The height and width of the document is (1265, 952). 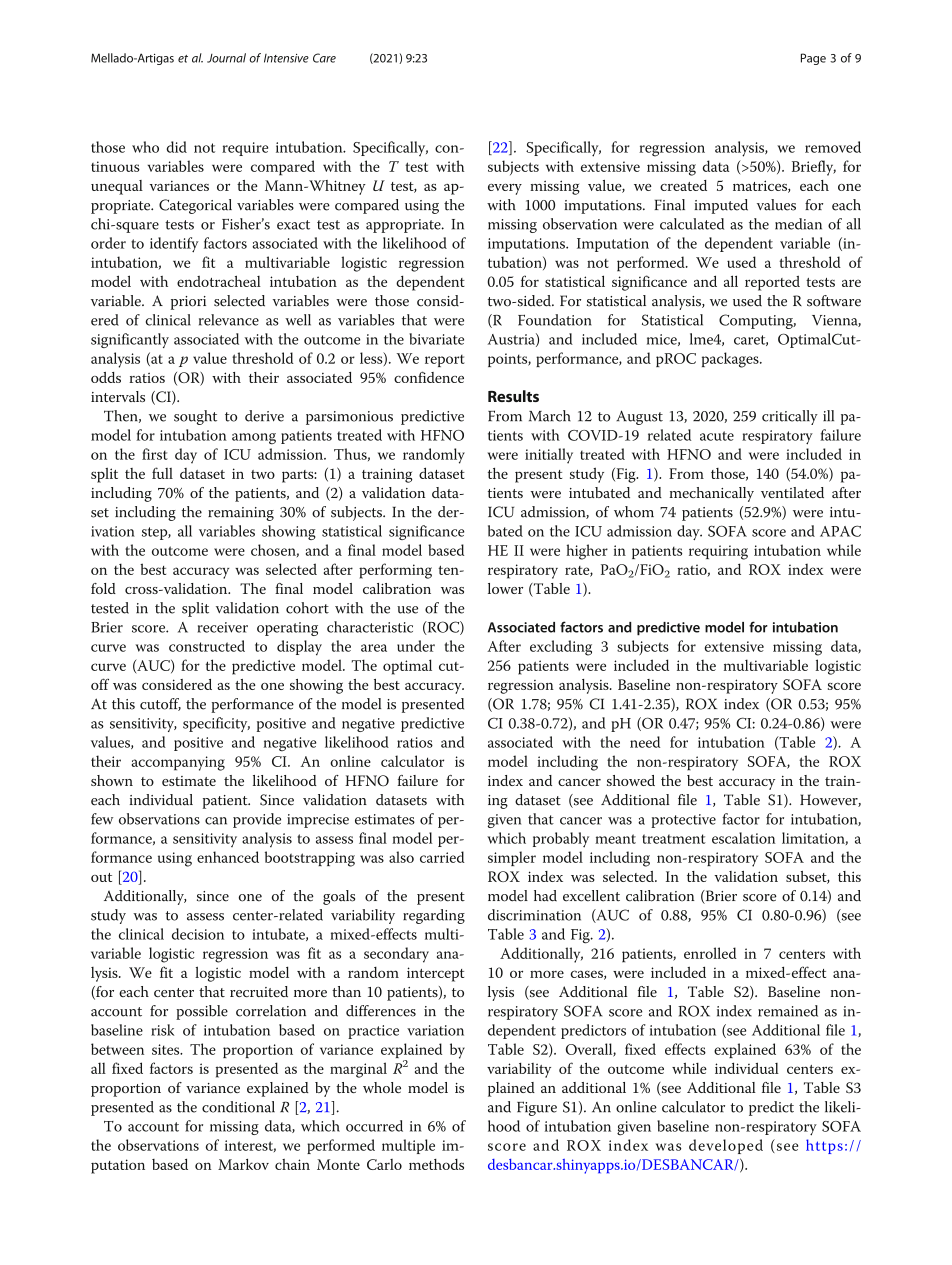 I want to click on bivariate, so click(x=436, y=339).
